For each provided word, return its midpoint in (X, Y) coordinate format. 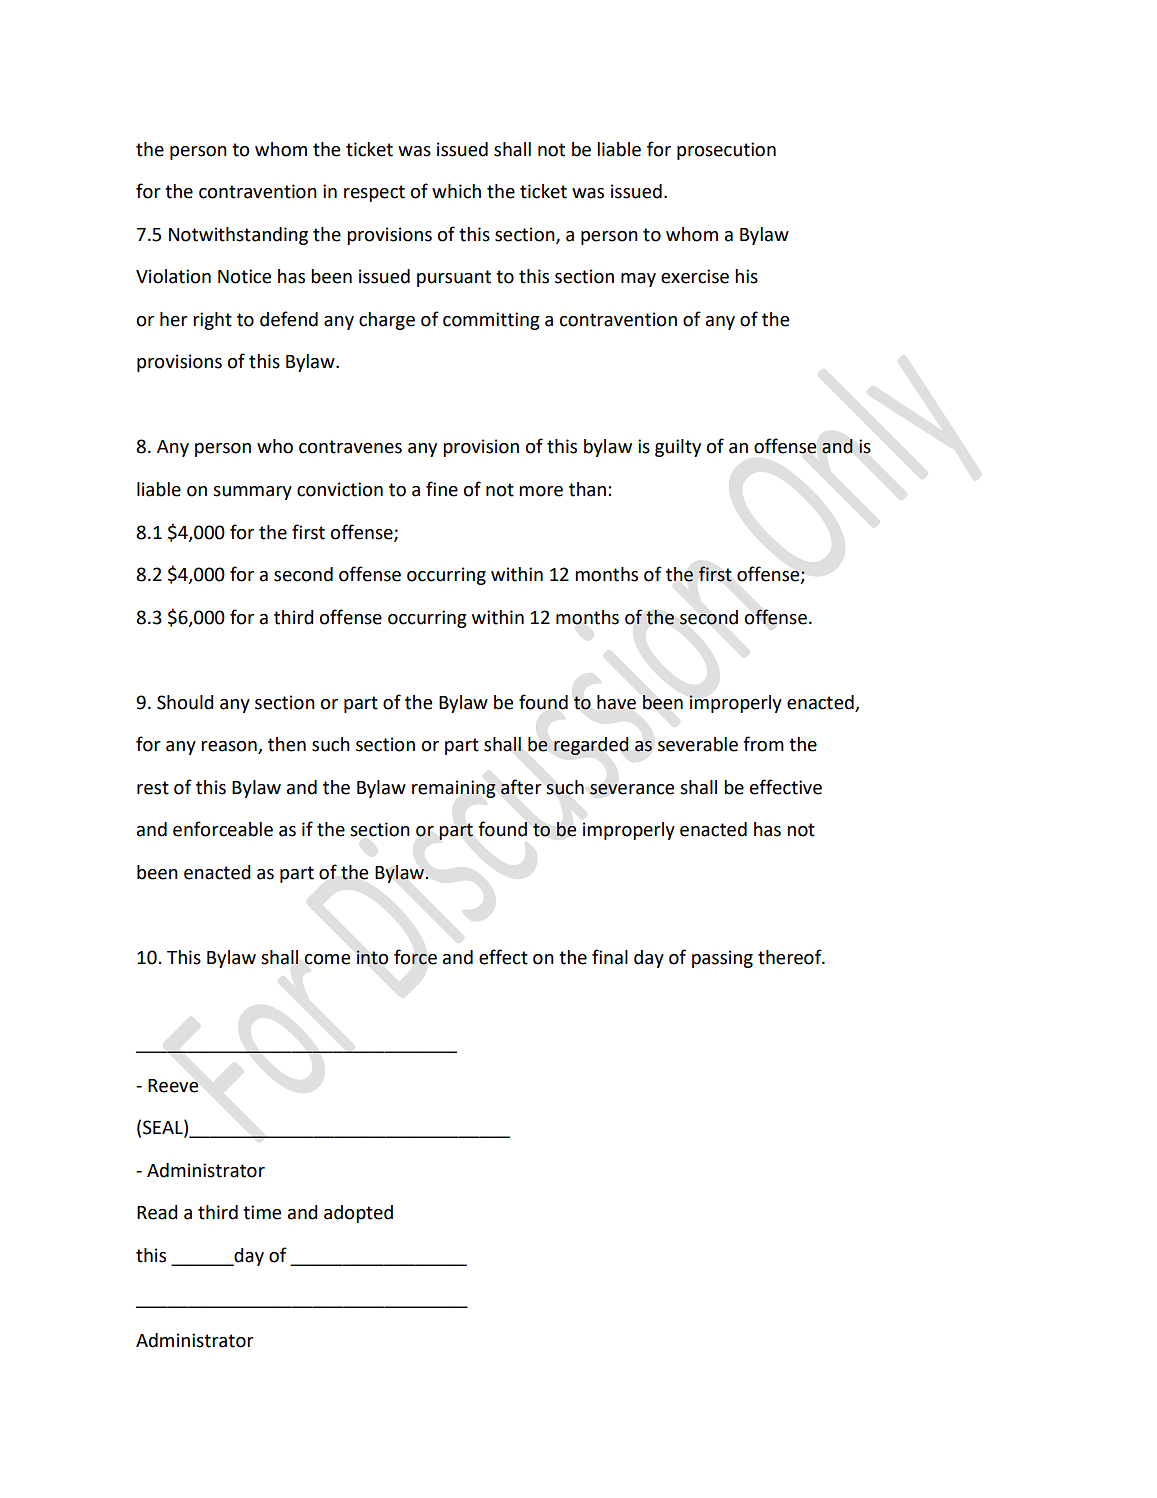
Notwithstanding (238, 236)
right (212, 321)
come (327, 959)
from (763, 744)
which (456, 191)
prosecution (726, 151)
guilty (678, 448)
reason (230, 747)
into (372, 957)
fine (442, 489)
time (262, 1212)
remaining (454, 789)
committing (491, 321)
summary (252, 493)
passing (722, 959)
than (587, 489)
